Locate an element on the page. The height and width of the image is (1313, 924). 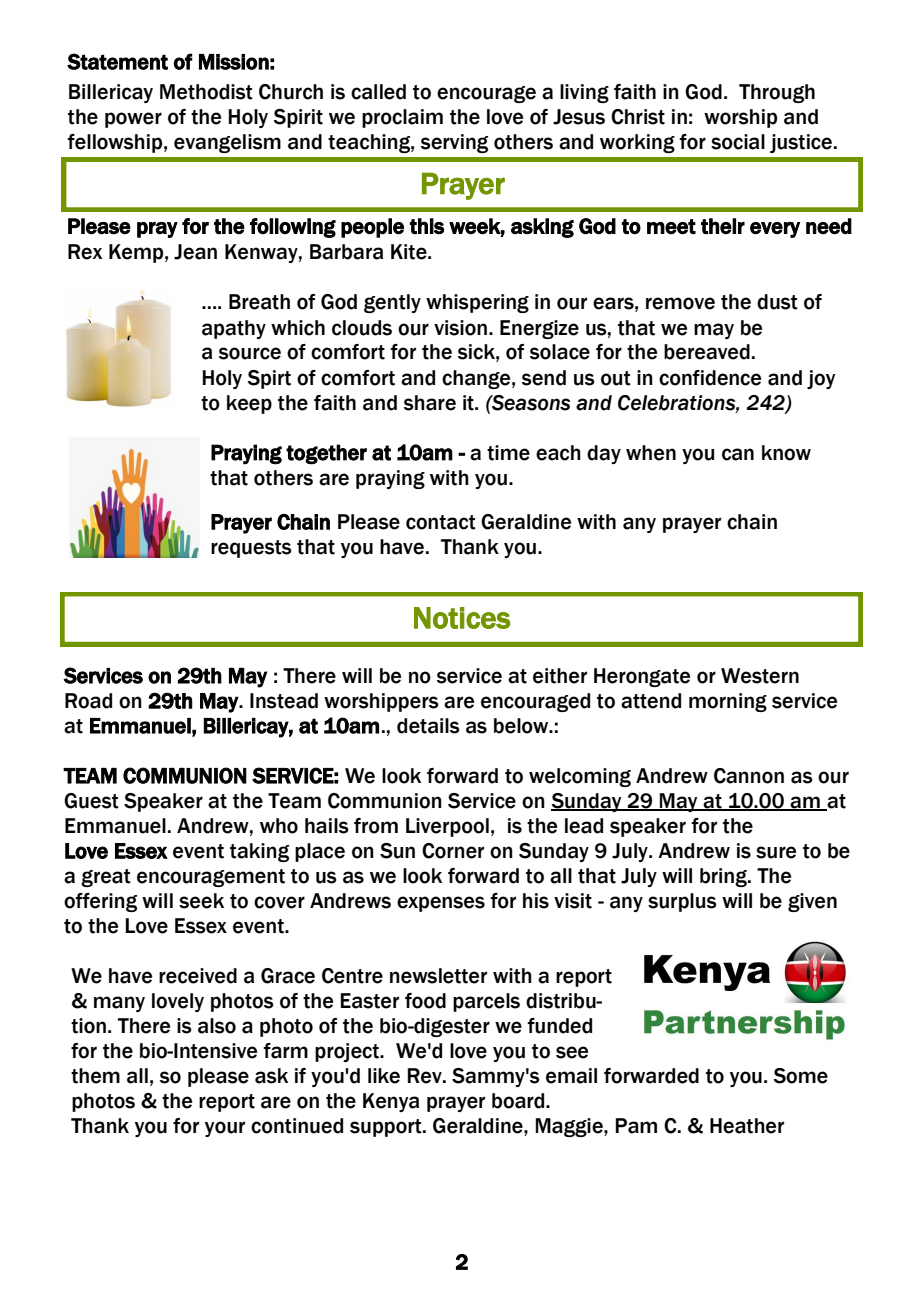
Notices is located at coordinates (462, 618).
